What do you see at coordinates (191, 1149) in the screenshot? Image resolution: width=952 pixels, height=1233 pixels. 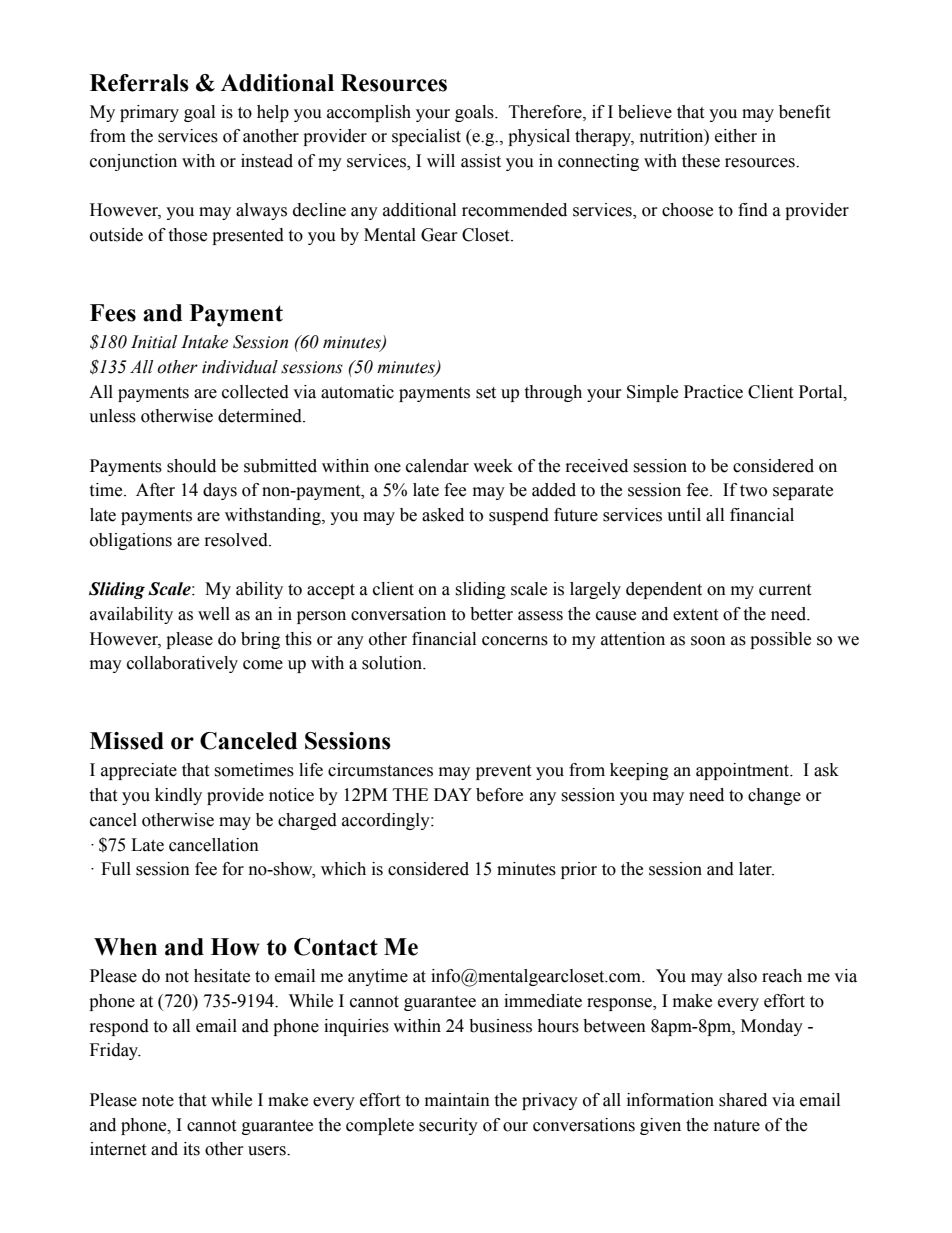 I see `its` at bounding box center [191, 1149].
